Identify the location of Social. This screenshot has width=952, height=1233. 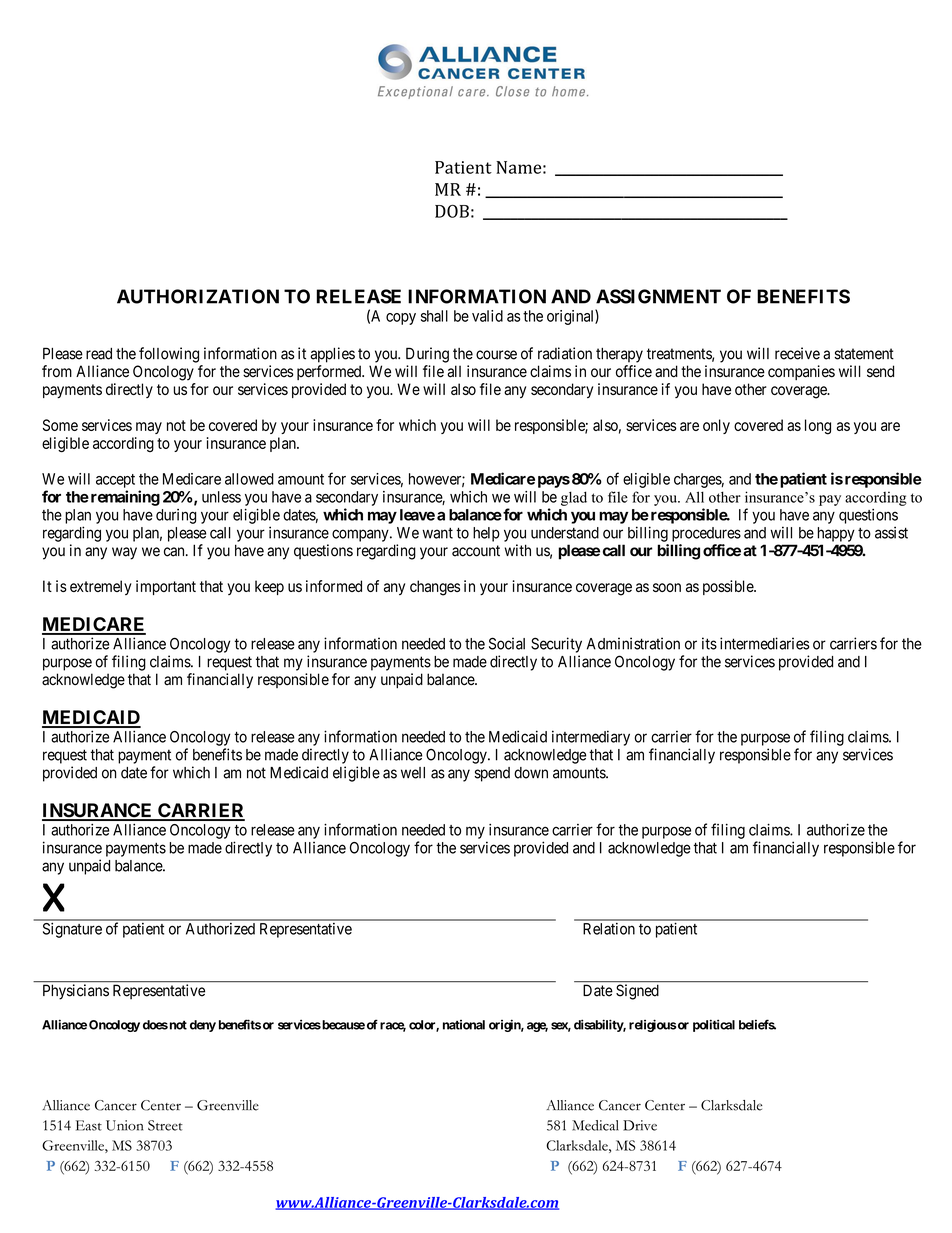
(507, 643).
